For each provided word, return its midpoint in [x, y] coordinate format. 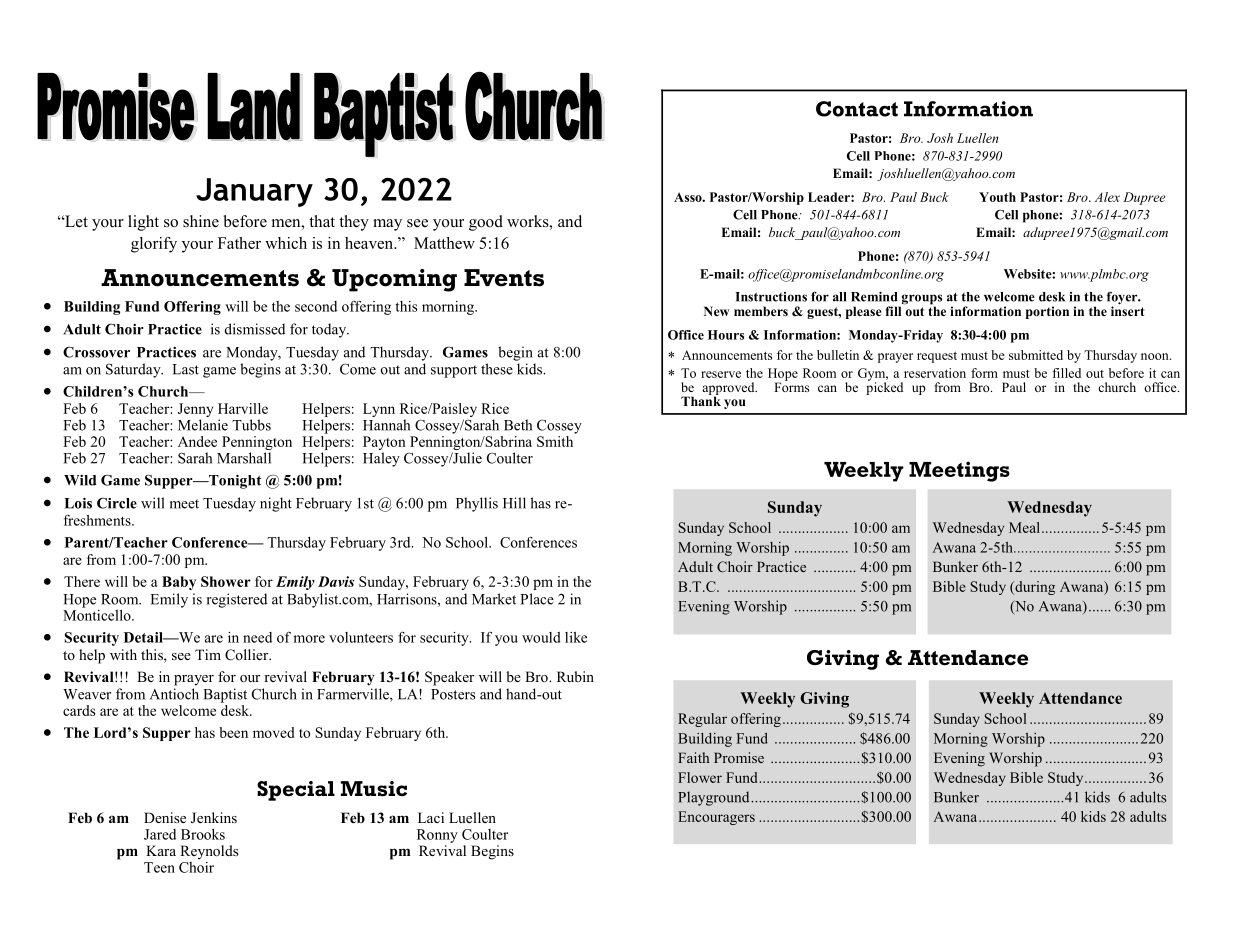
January [254, 192]
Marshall [244, 458]
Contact [857, 109]
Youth [997, 197]
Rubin [575, 676]
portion [1047, 312]
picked [884, 387]
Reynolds [209, 852]
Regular [702, 720]
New [716, 311]
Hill [514, 503]
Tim [208, 654]
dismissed [255, 329]
